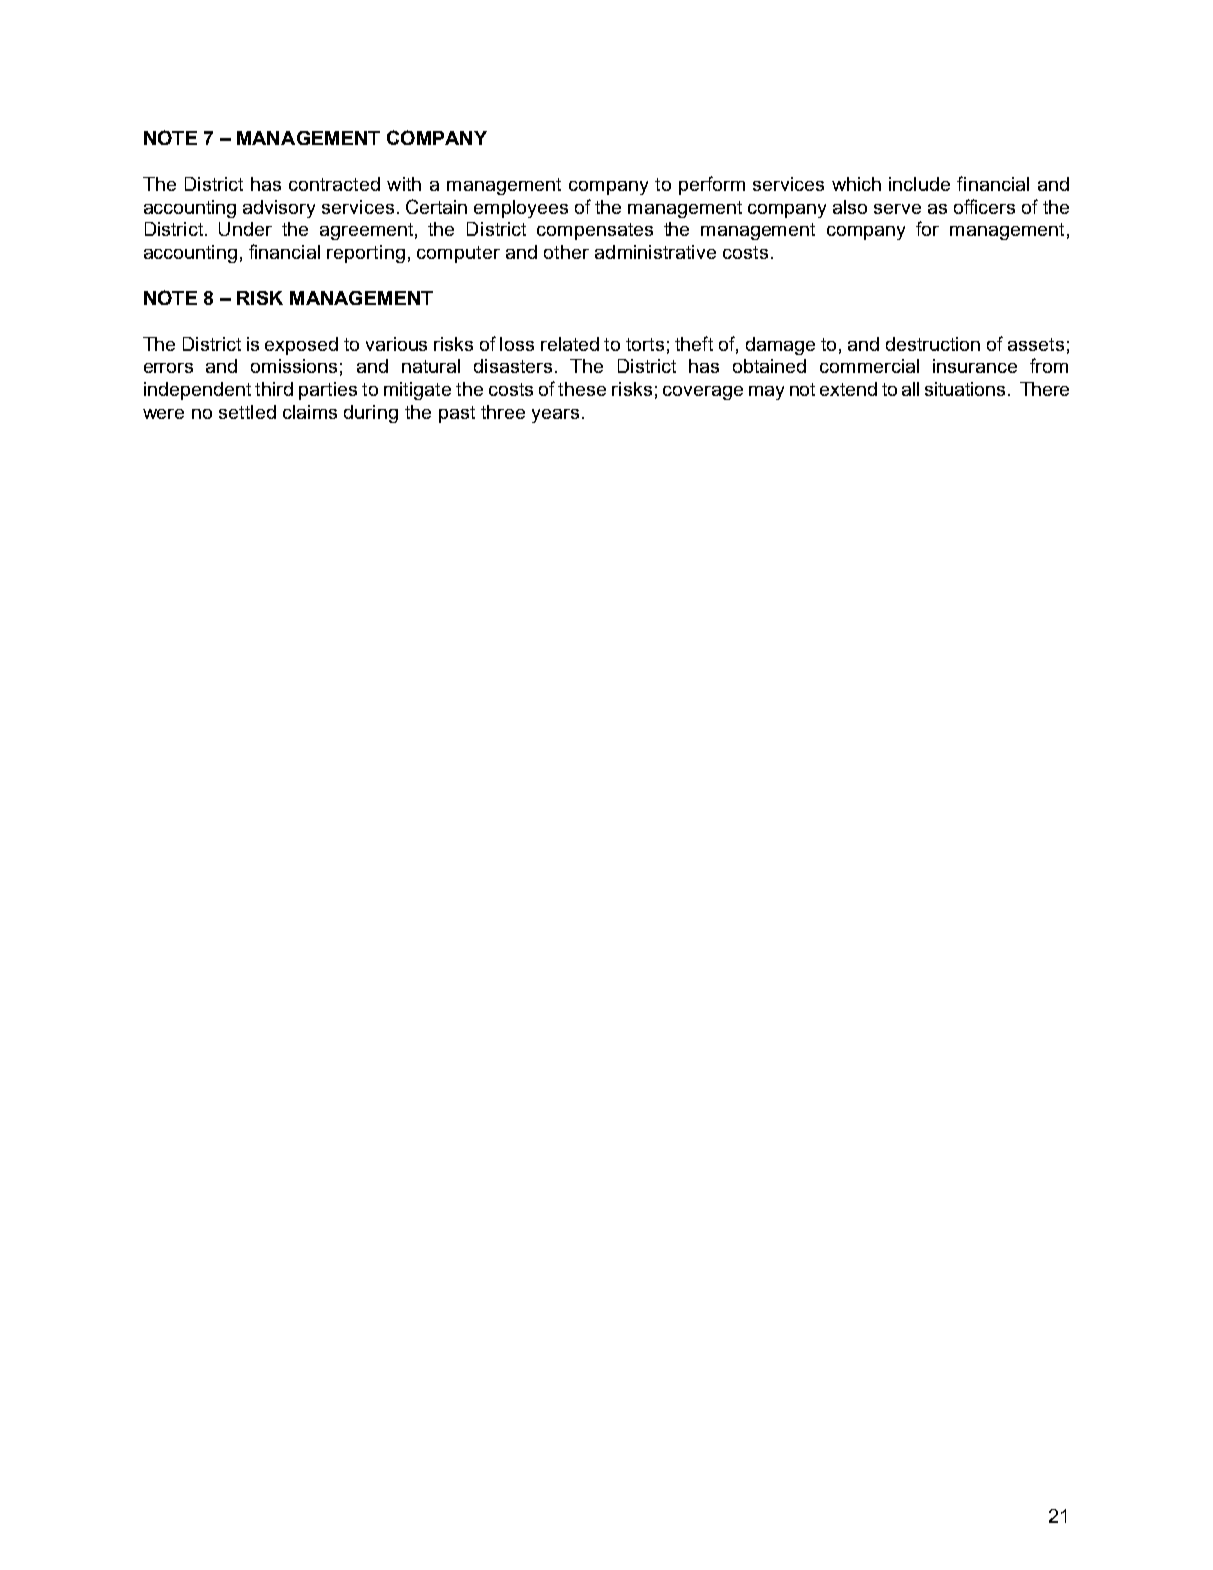 The width and height of the page is (1213, 1570). Describe the element at coordinates (975, 366) in the page. I see `insurance` at that location.
